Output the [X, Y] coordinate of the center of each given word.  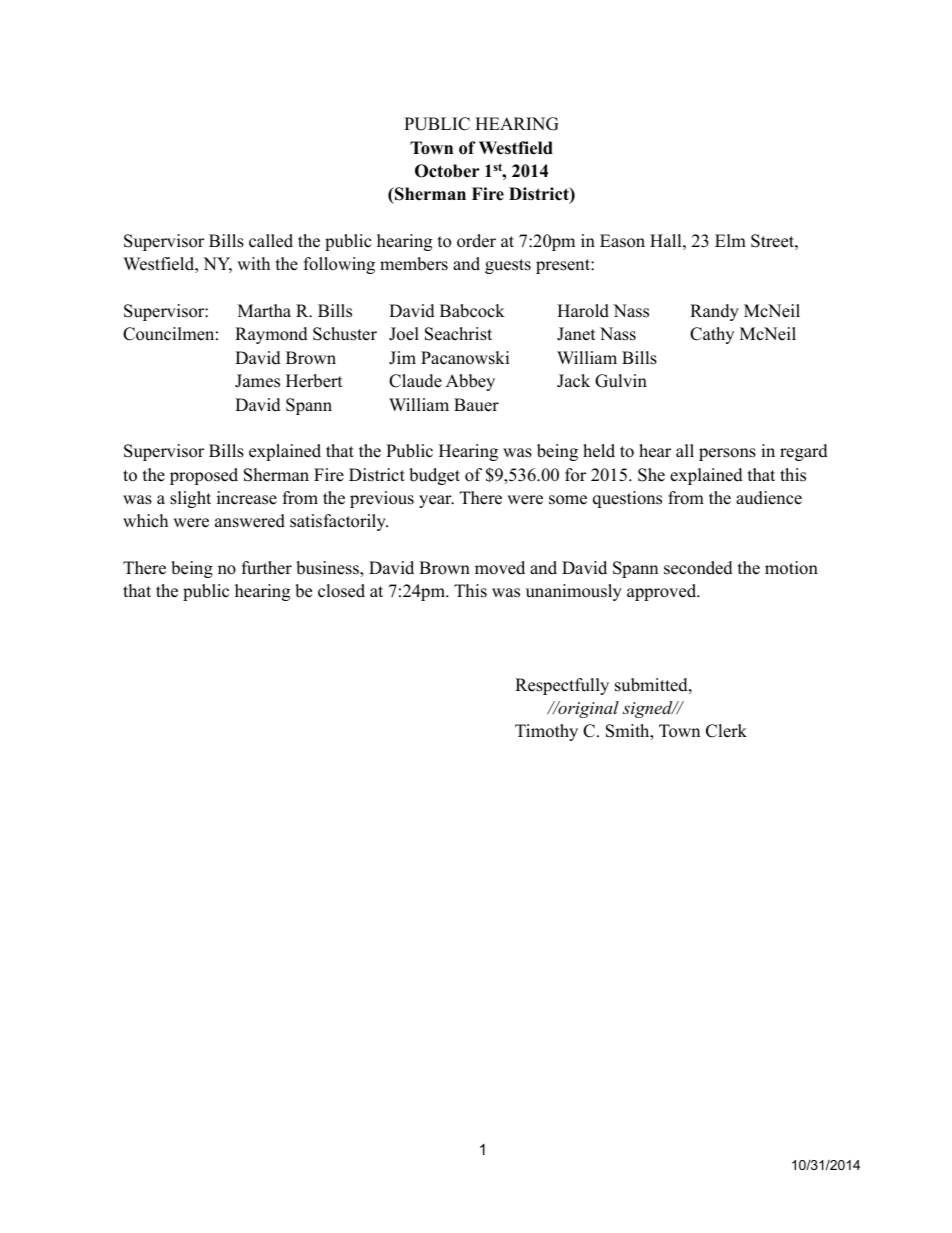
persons [727, 454]
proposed [204, 476]
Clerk [726, 731]
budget [434, 476]
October [447, 171]
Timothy [546, 732]
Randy [714, 312]
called [271, 241]
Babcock [472, 311]
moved [500, 568]
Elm [730, 240]
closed [341, 591]
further [267, 568]
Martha [264, 310]
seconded [698, 568]
